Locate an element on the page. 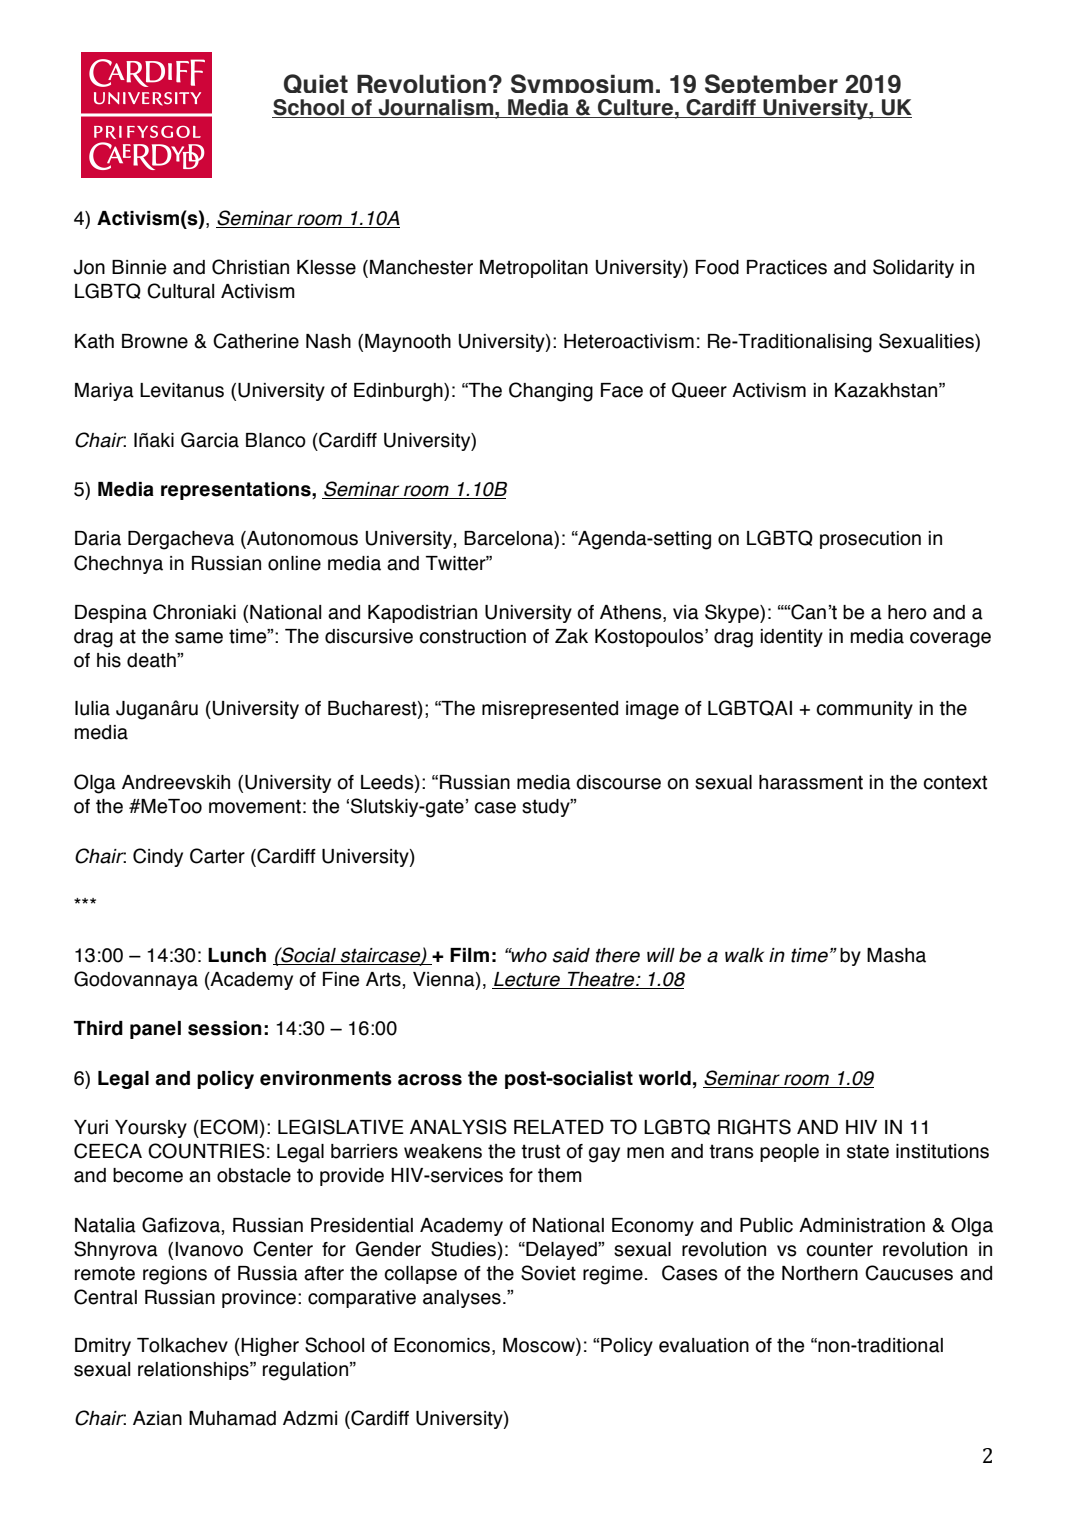 The image size is (1083, 1532). Lunch is located at coordinates (237, 955).
